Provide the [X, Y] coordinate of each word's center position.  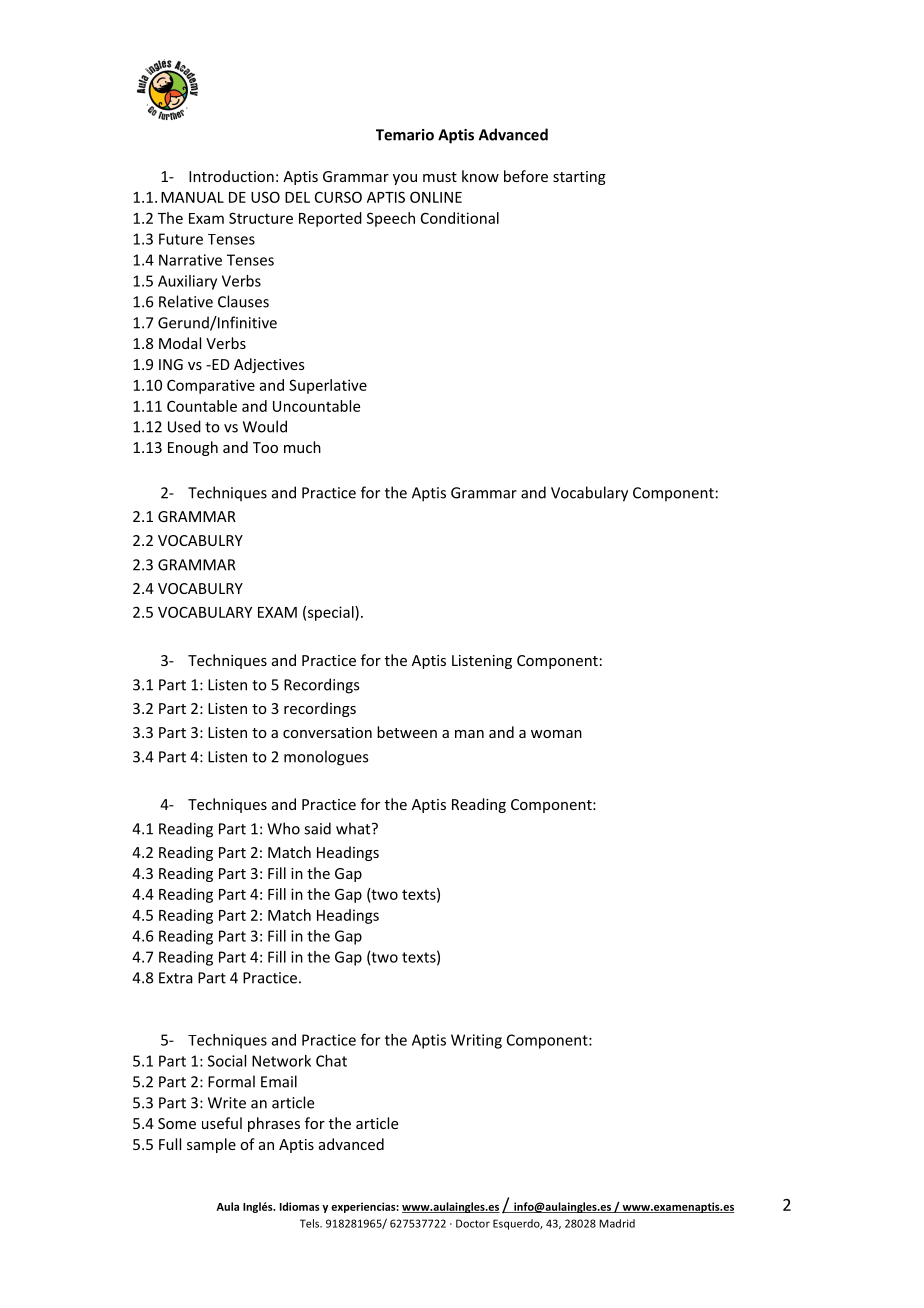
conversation [327, 732]
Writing [476, 1041]
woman [556, 734]
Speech [391, 219]
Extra [176, 978]
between [407, 732]
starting [579, 178]
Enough [193, 448]
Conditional [460, 218]
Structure [261, 218]
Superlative [328, 386]
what [354, 828]
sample [211, 1145]
